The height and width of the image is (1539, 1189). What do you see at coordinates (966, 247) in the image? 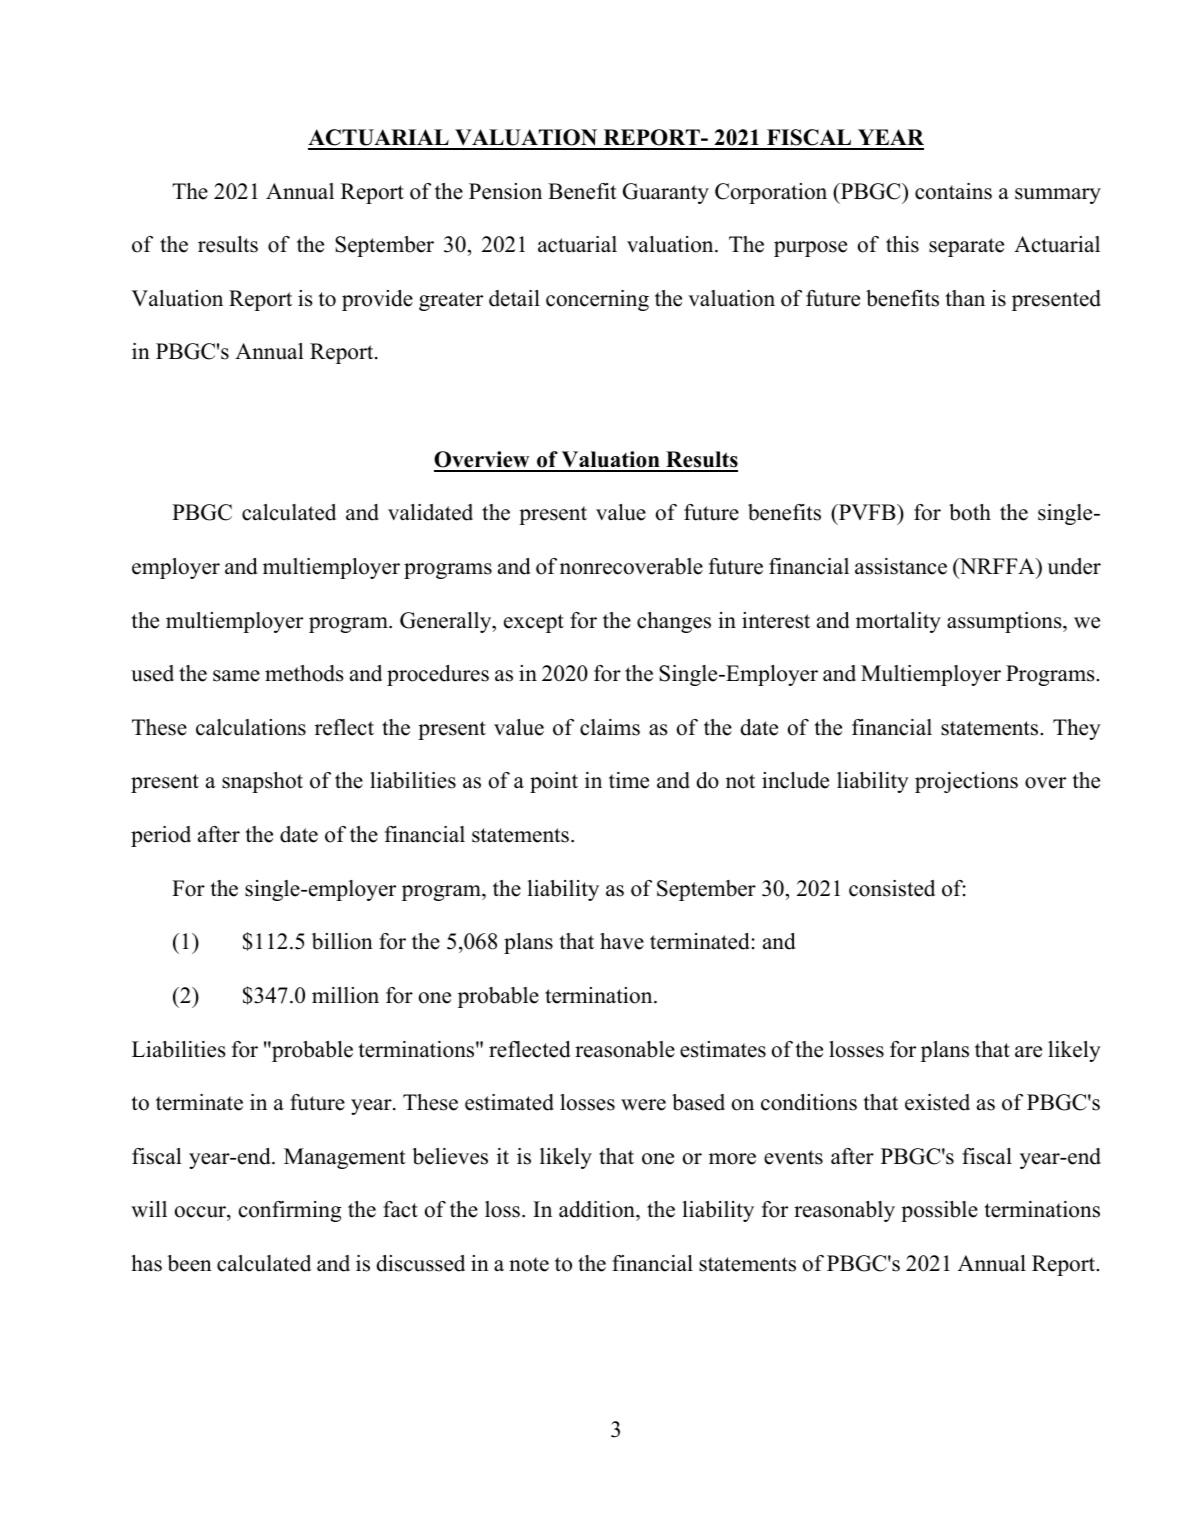
I see `separate` at bounding box center [966, 247].
